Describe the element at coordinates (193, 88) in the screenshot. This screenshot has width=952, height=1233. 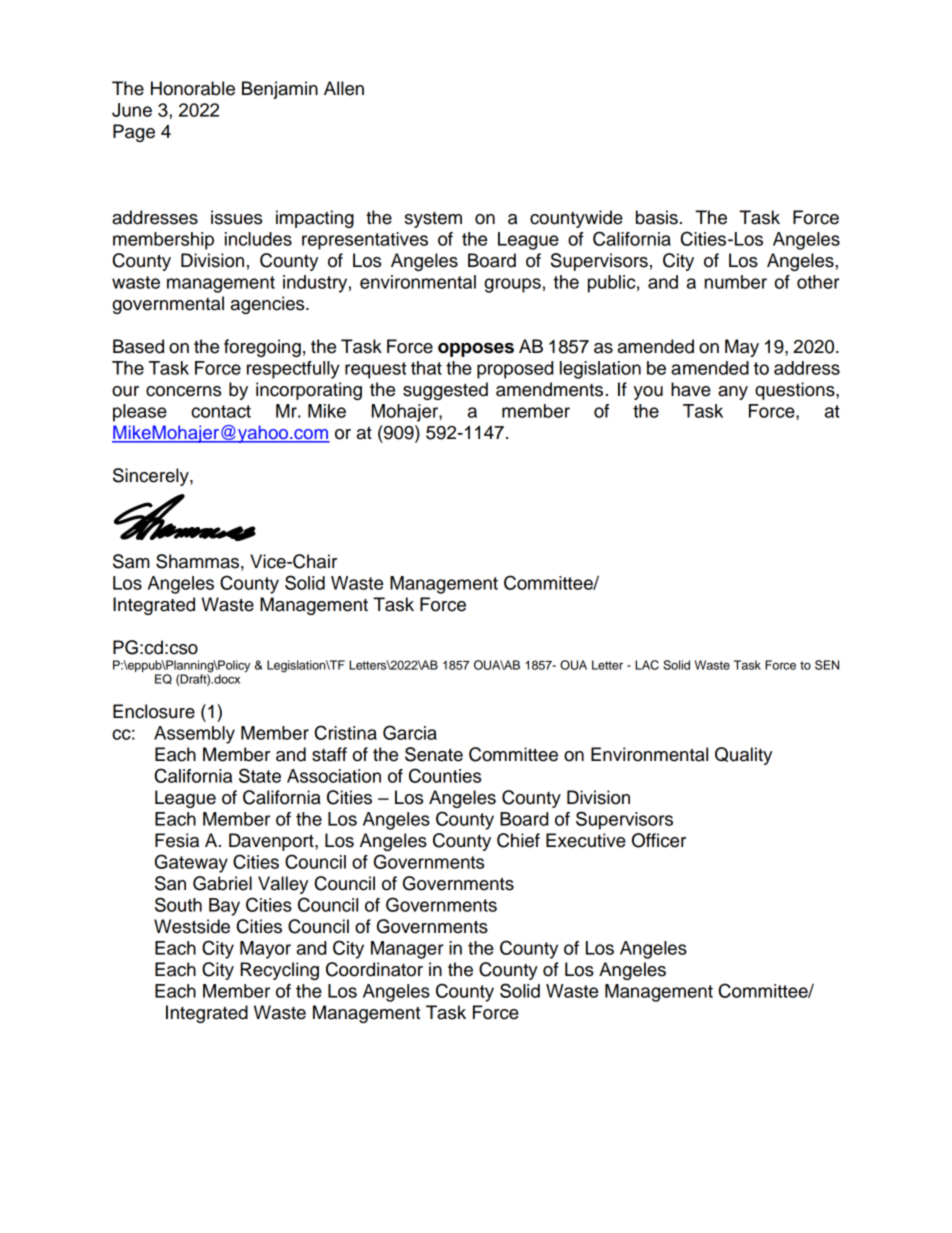
I see `Honorable` at that location.
